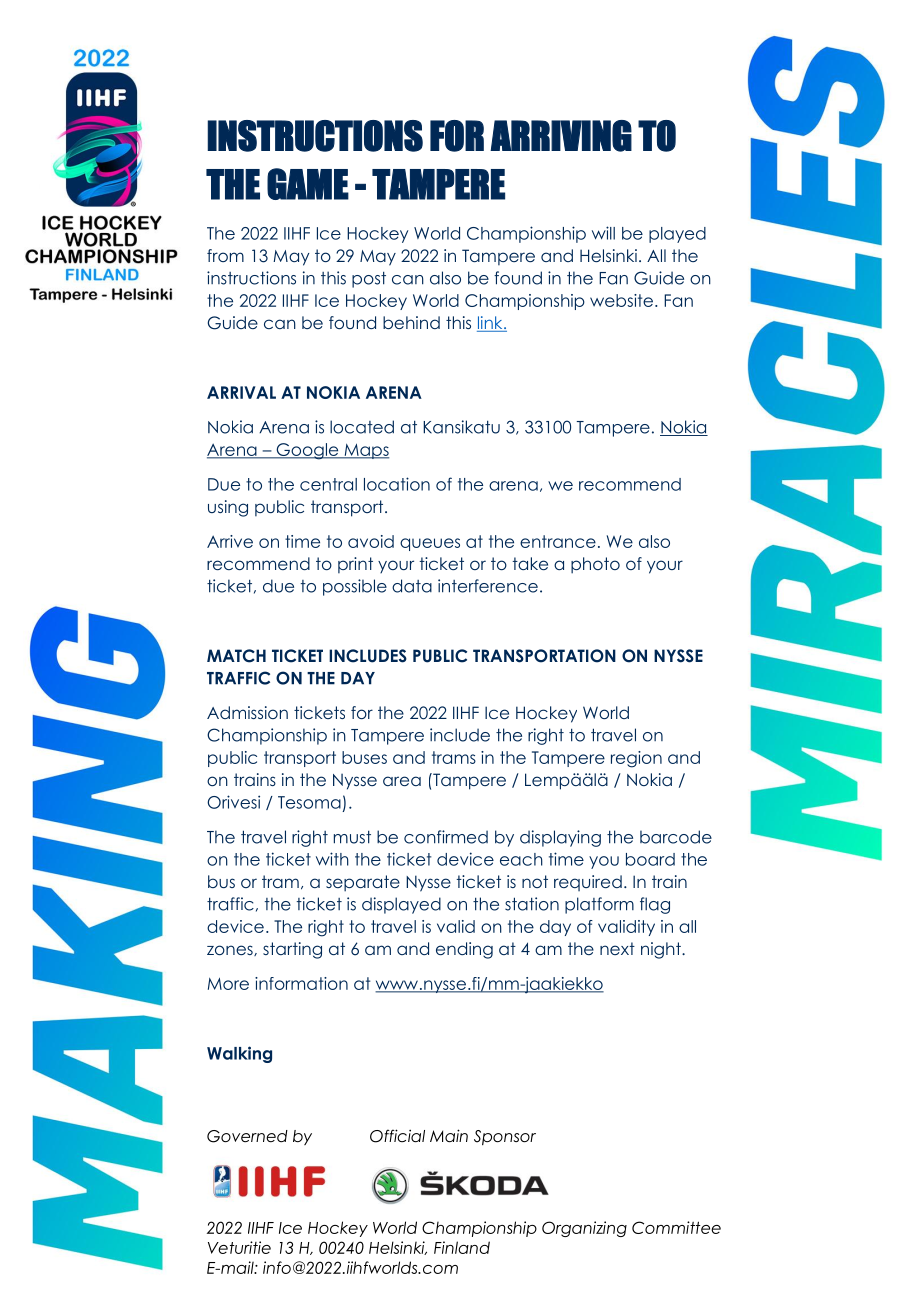 Image resolution: width=924 pixels, height=1308 pixels. What do you see at coordinates (561, 136) in the screenshot?
I see `ARRIVING` at bounding box center [561, 136].
